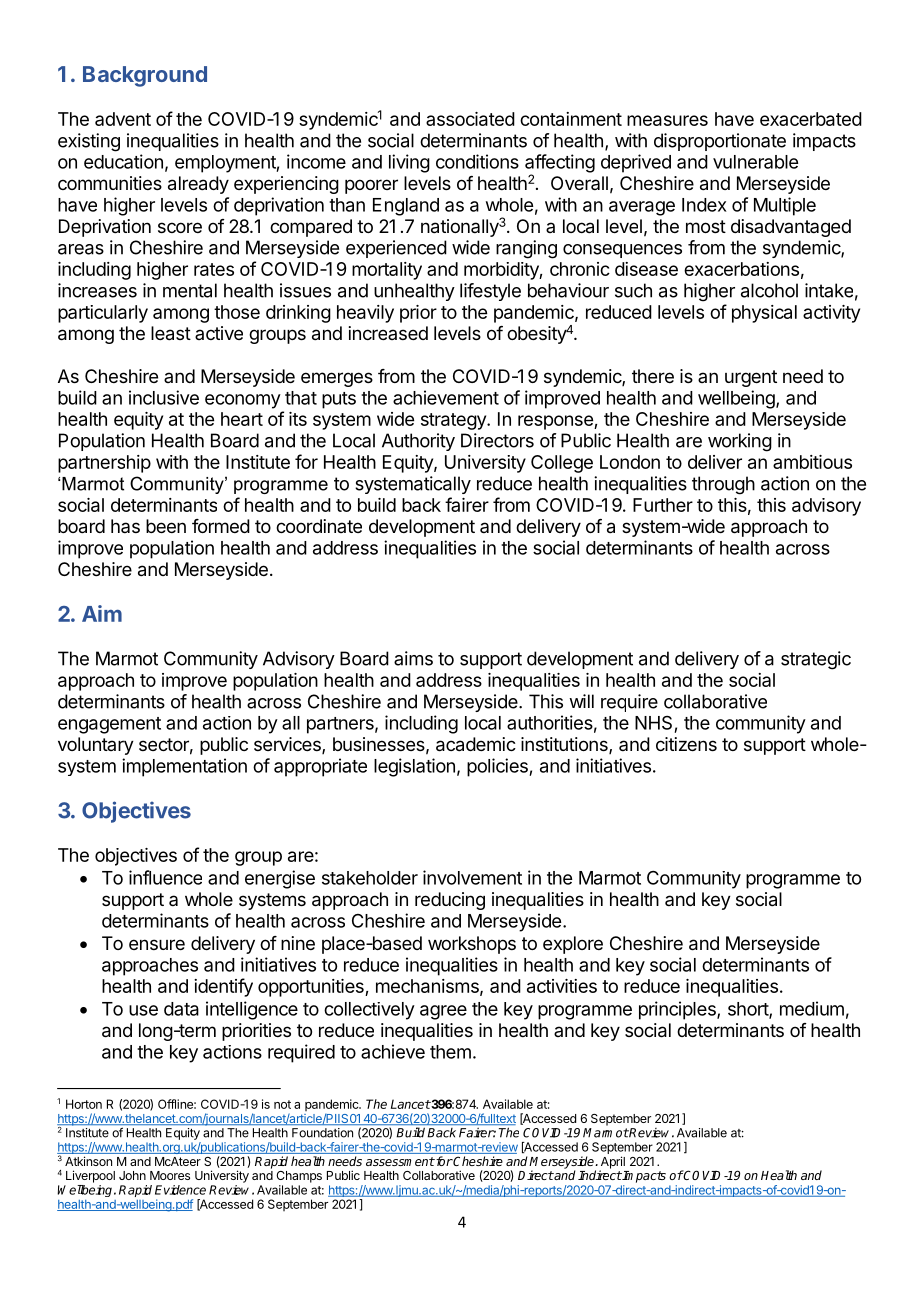 This screenshot has height=1308, width=924. Describe the element at coordinates (170, 1175) in the screenshot. I see `Moores` at that location.
